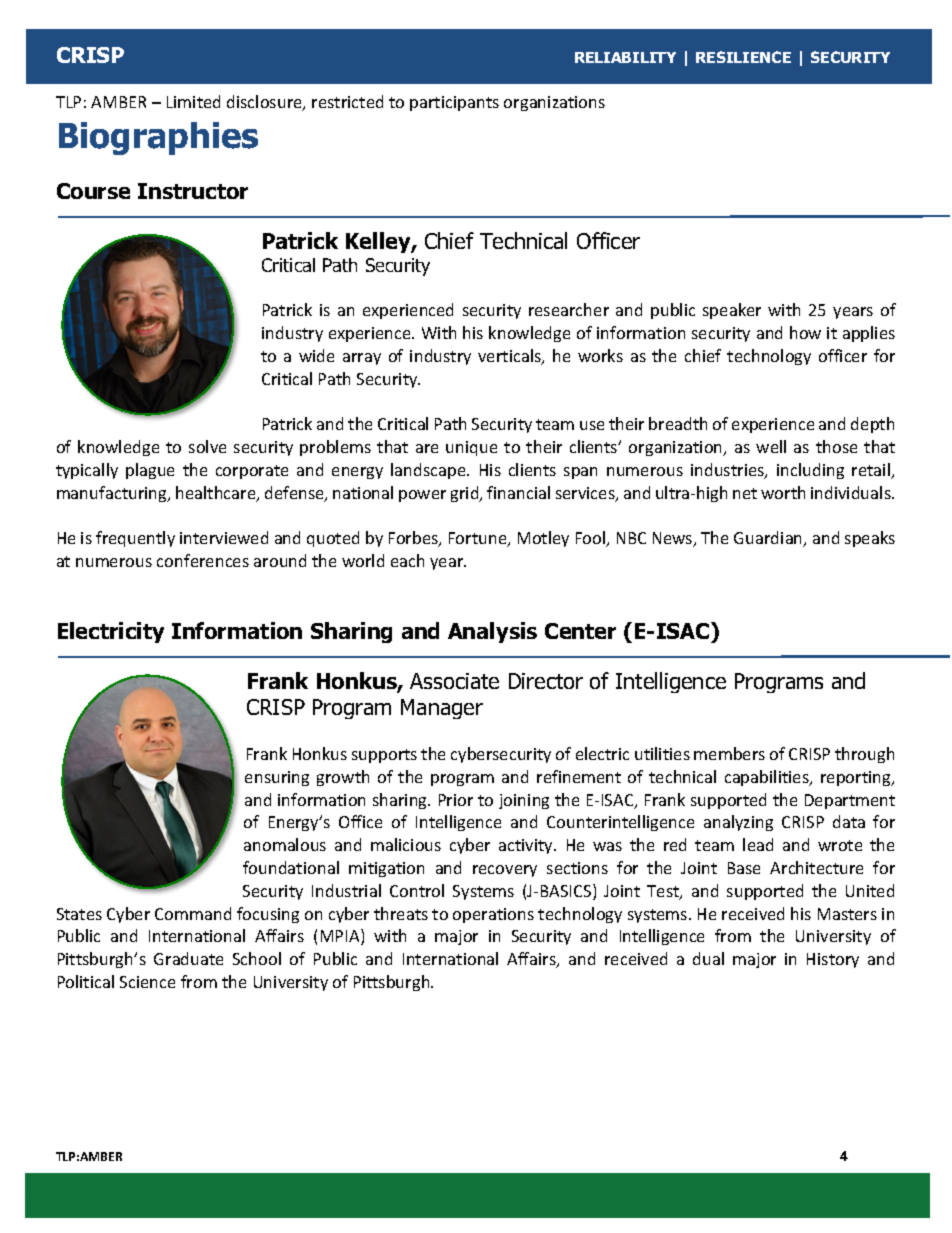 Image resolution: width=952 pixels, height=1233 pixels. What do you see at coordinates (316, 355) in the screenshot?
I see `wide` at bounding box center [316, 355].
